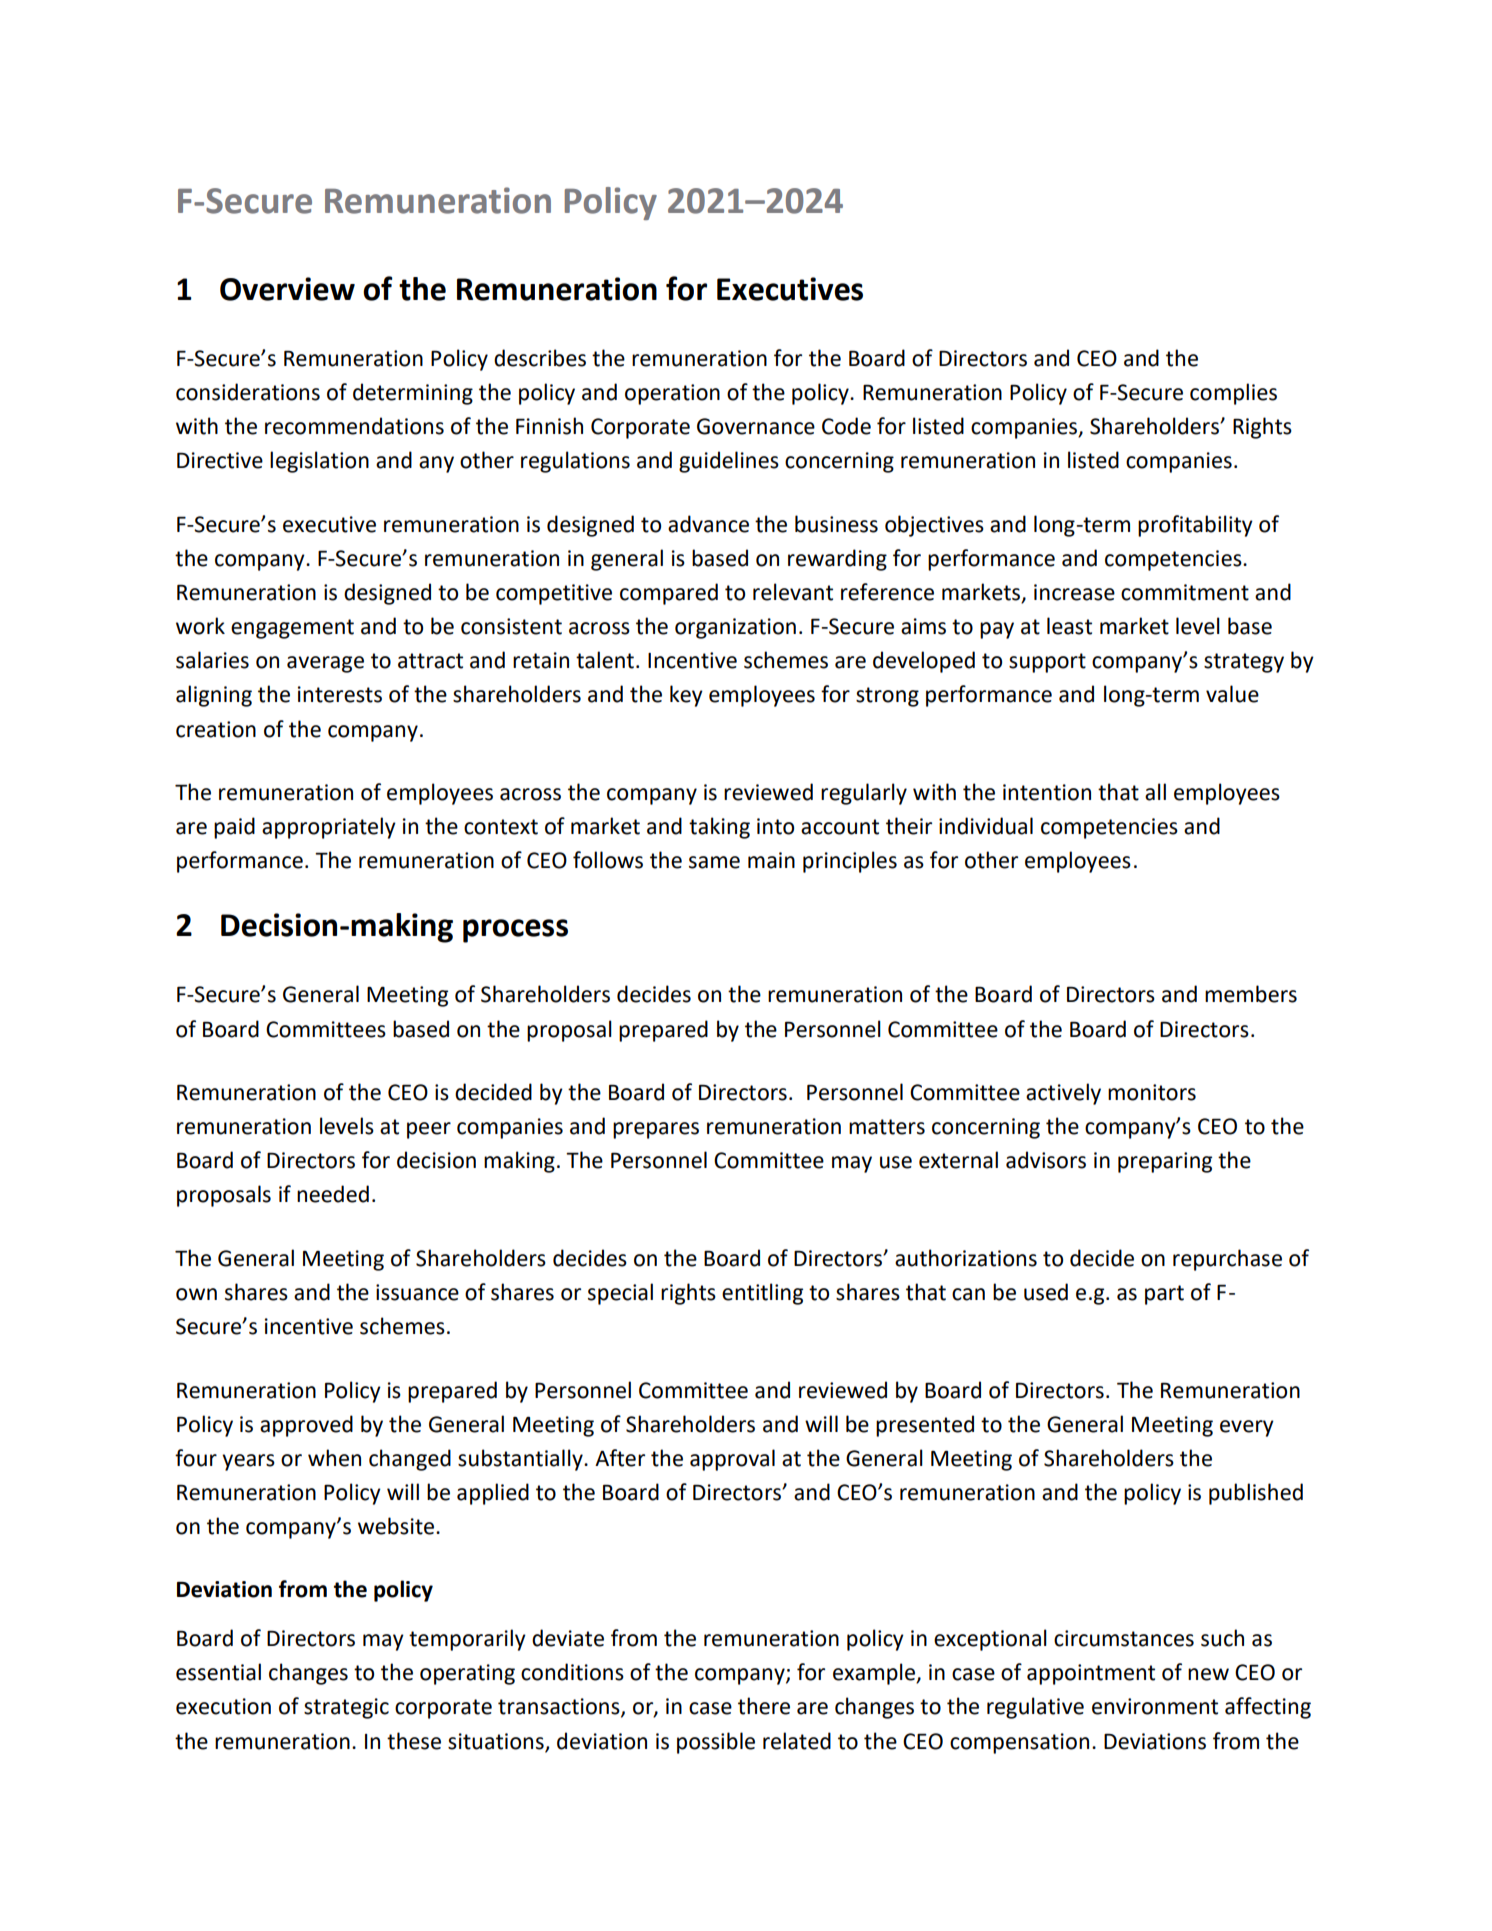 This image has width=1492, height=1931. I want to click on operation, so click(672, 394).
